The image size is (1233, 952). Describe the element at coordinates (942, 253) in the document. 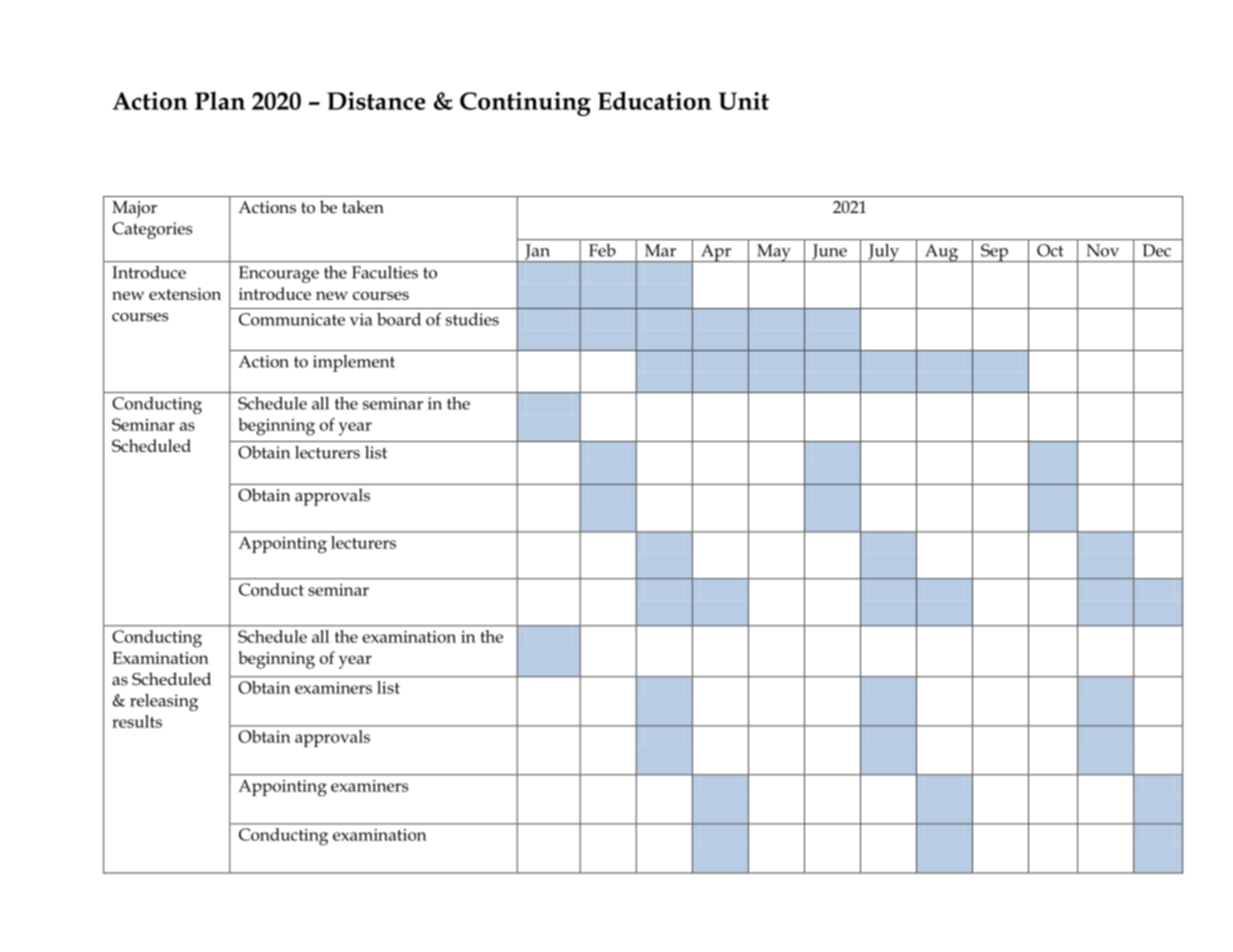

I see `Aug` at that location.
